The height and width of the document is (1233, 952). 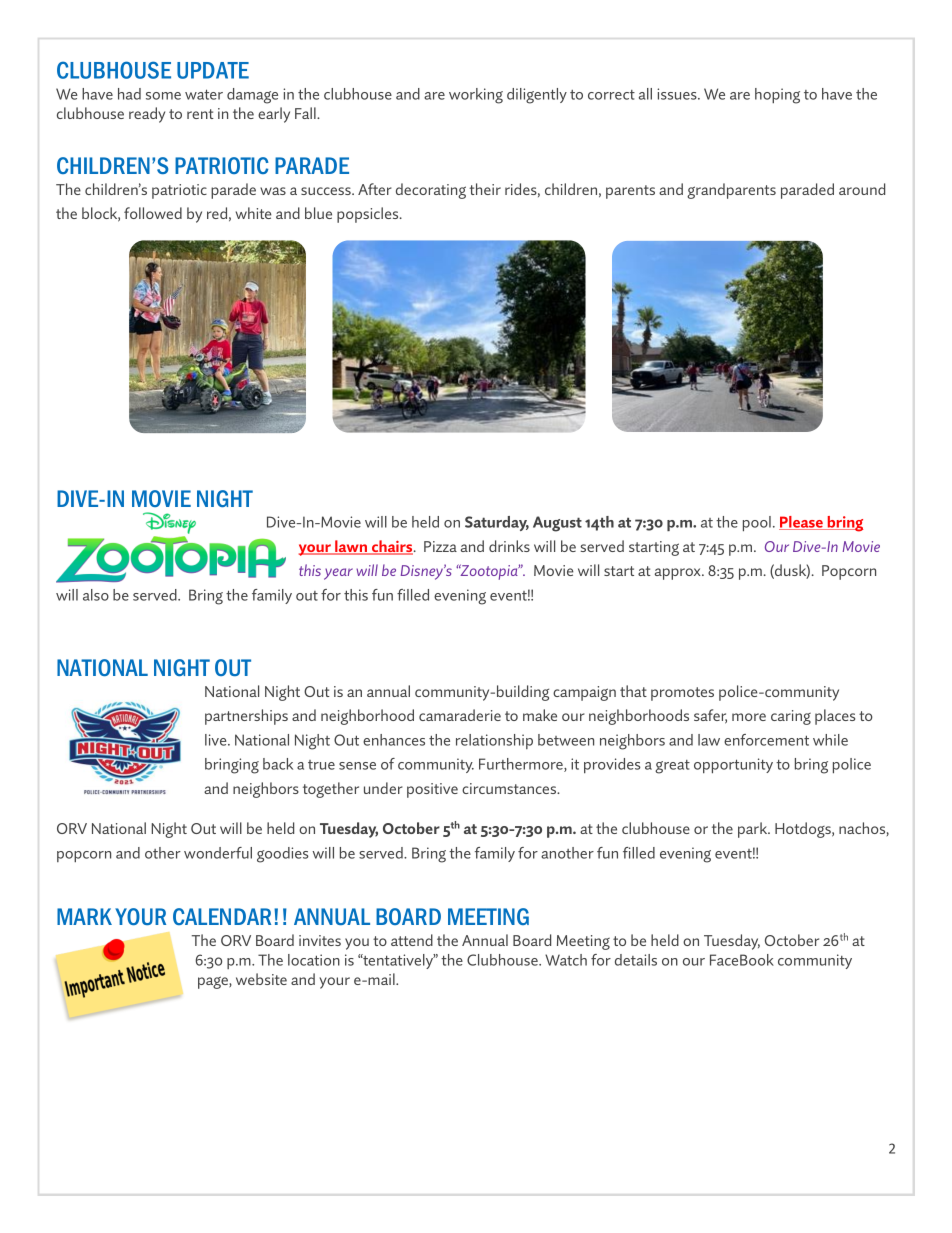 What do you see at coordinates (862, 189) in the document?
I see `around` at bounding box center [862, 189].
